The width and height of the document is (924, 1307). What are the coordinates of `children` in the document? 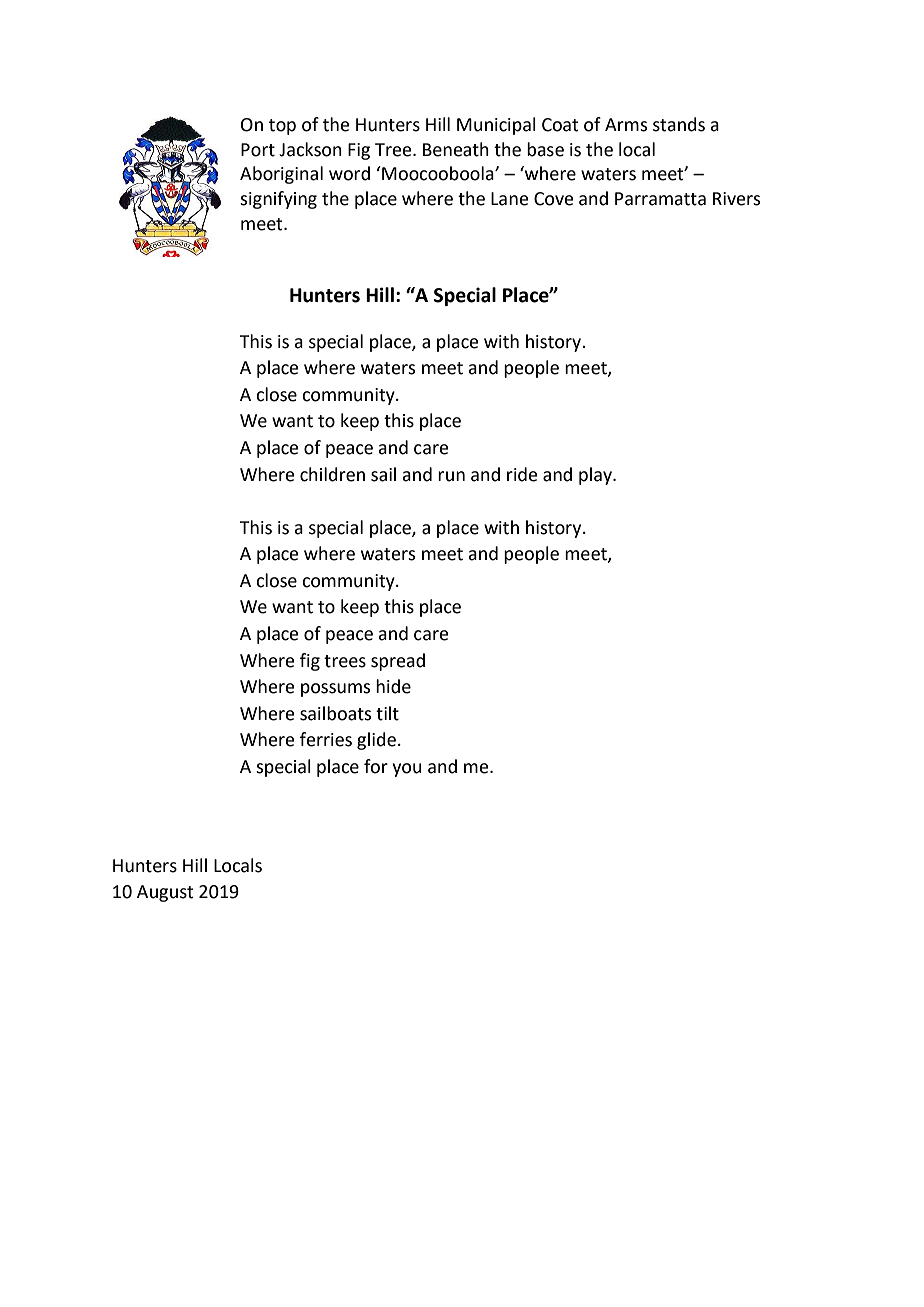 It's located at (332, 474).
